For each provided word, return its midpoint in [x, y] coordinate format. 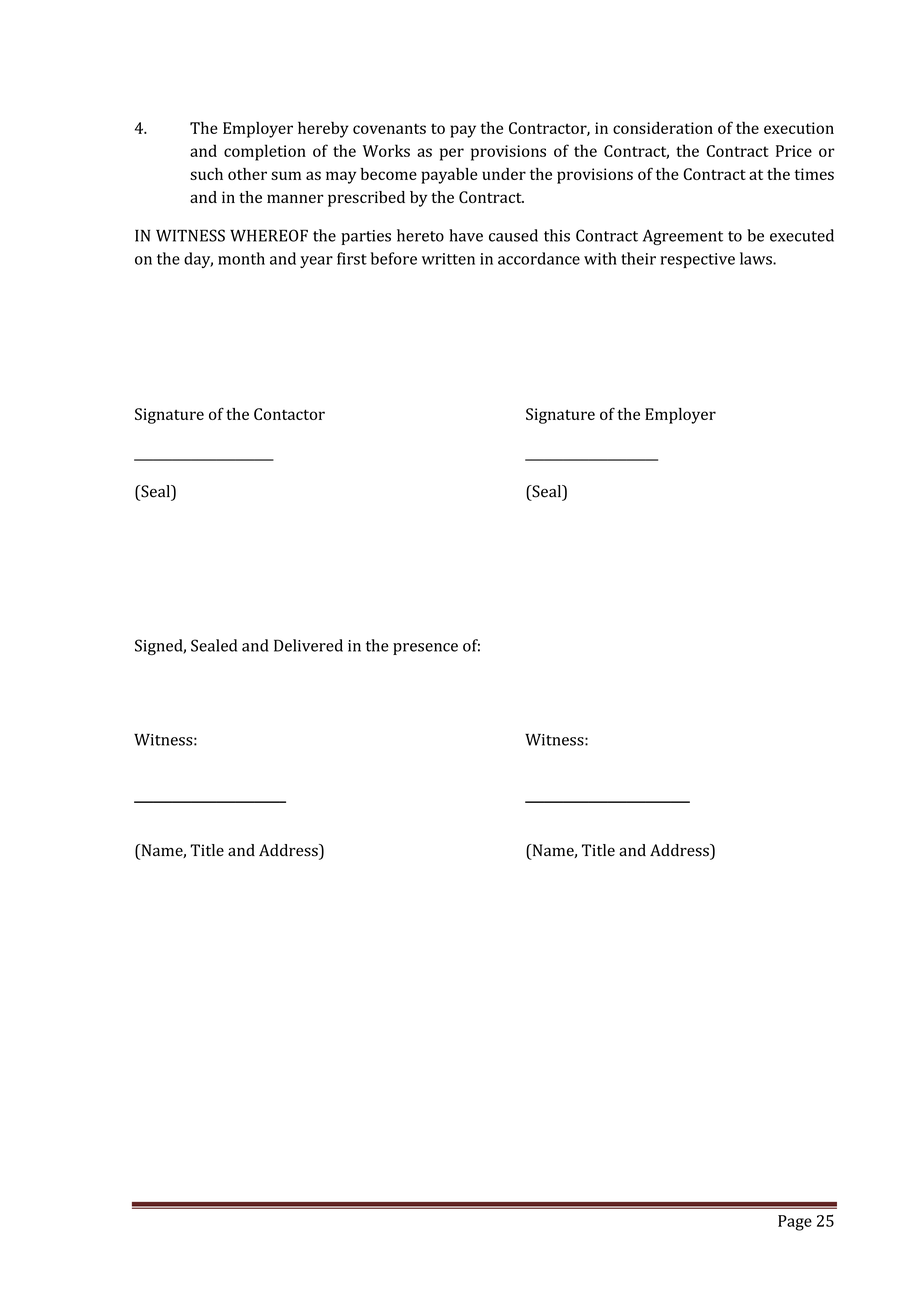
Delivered [308, 645]
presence [425, 649]
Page [795, 1223]
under [504, 174]
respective [697, 260]
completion [265, 152]
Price [794, 151]
